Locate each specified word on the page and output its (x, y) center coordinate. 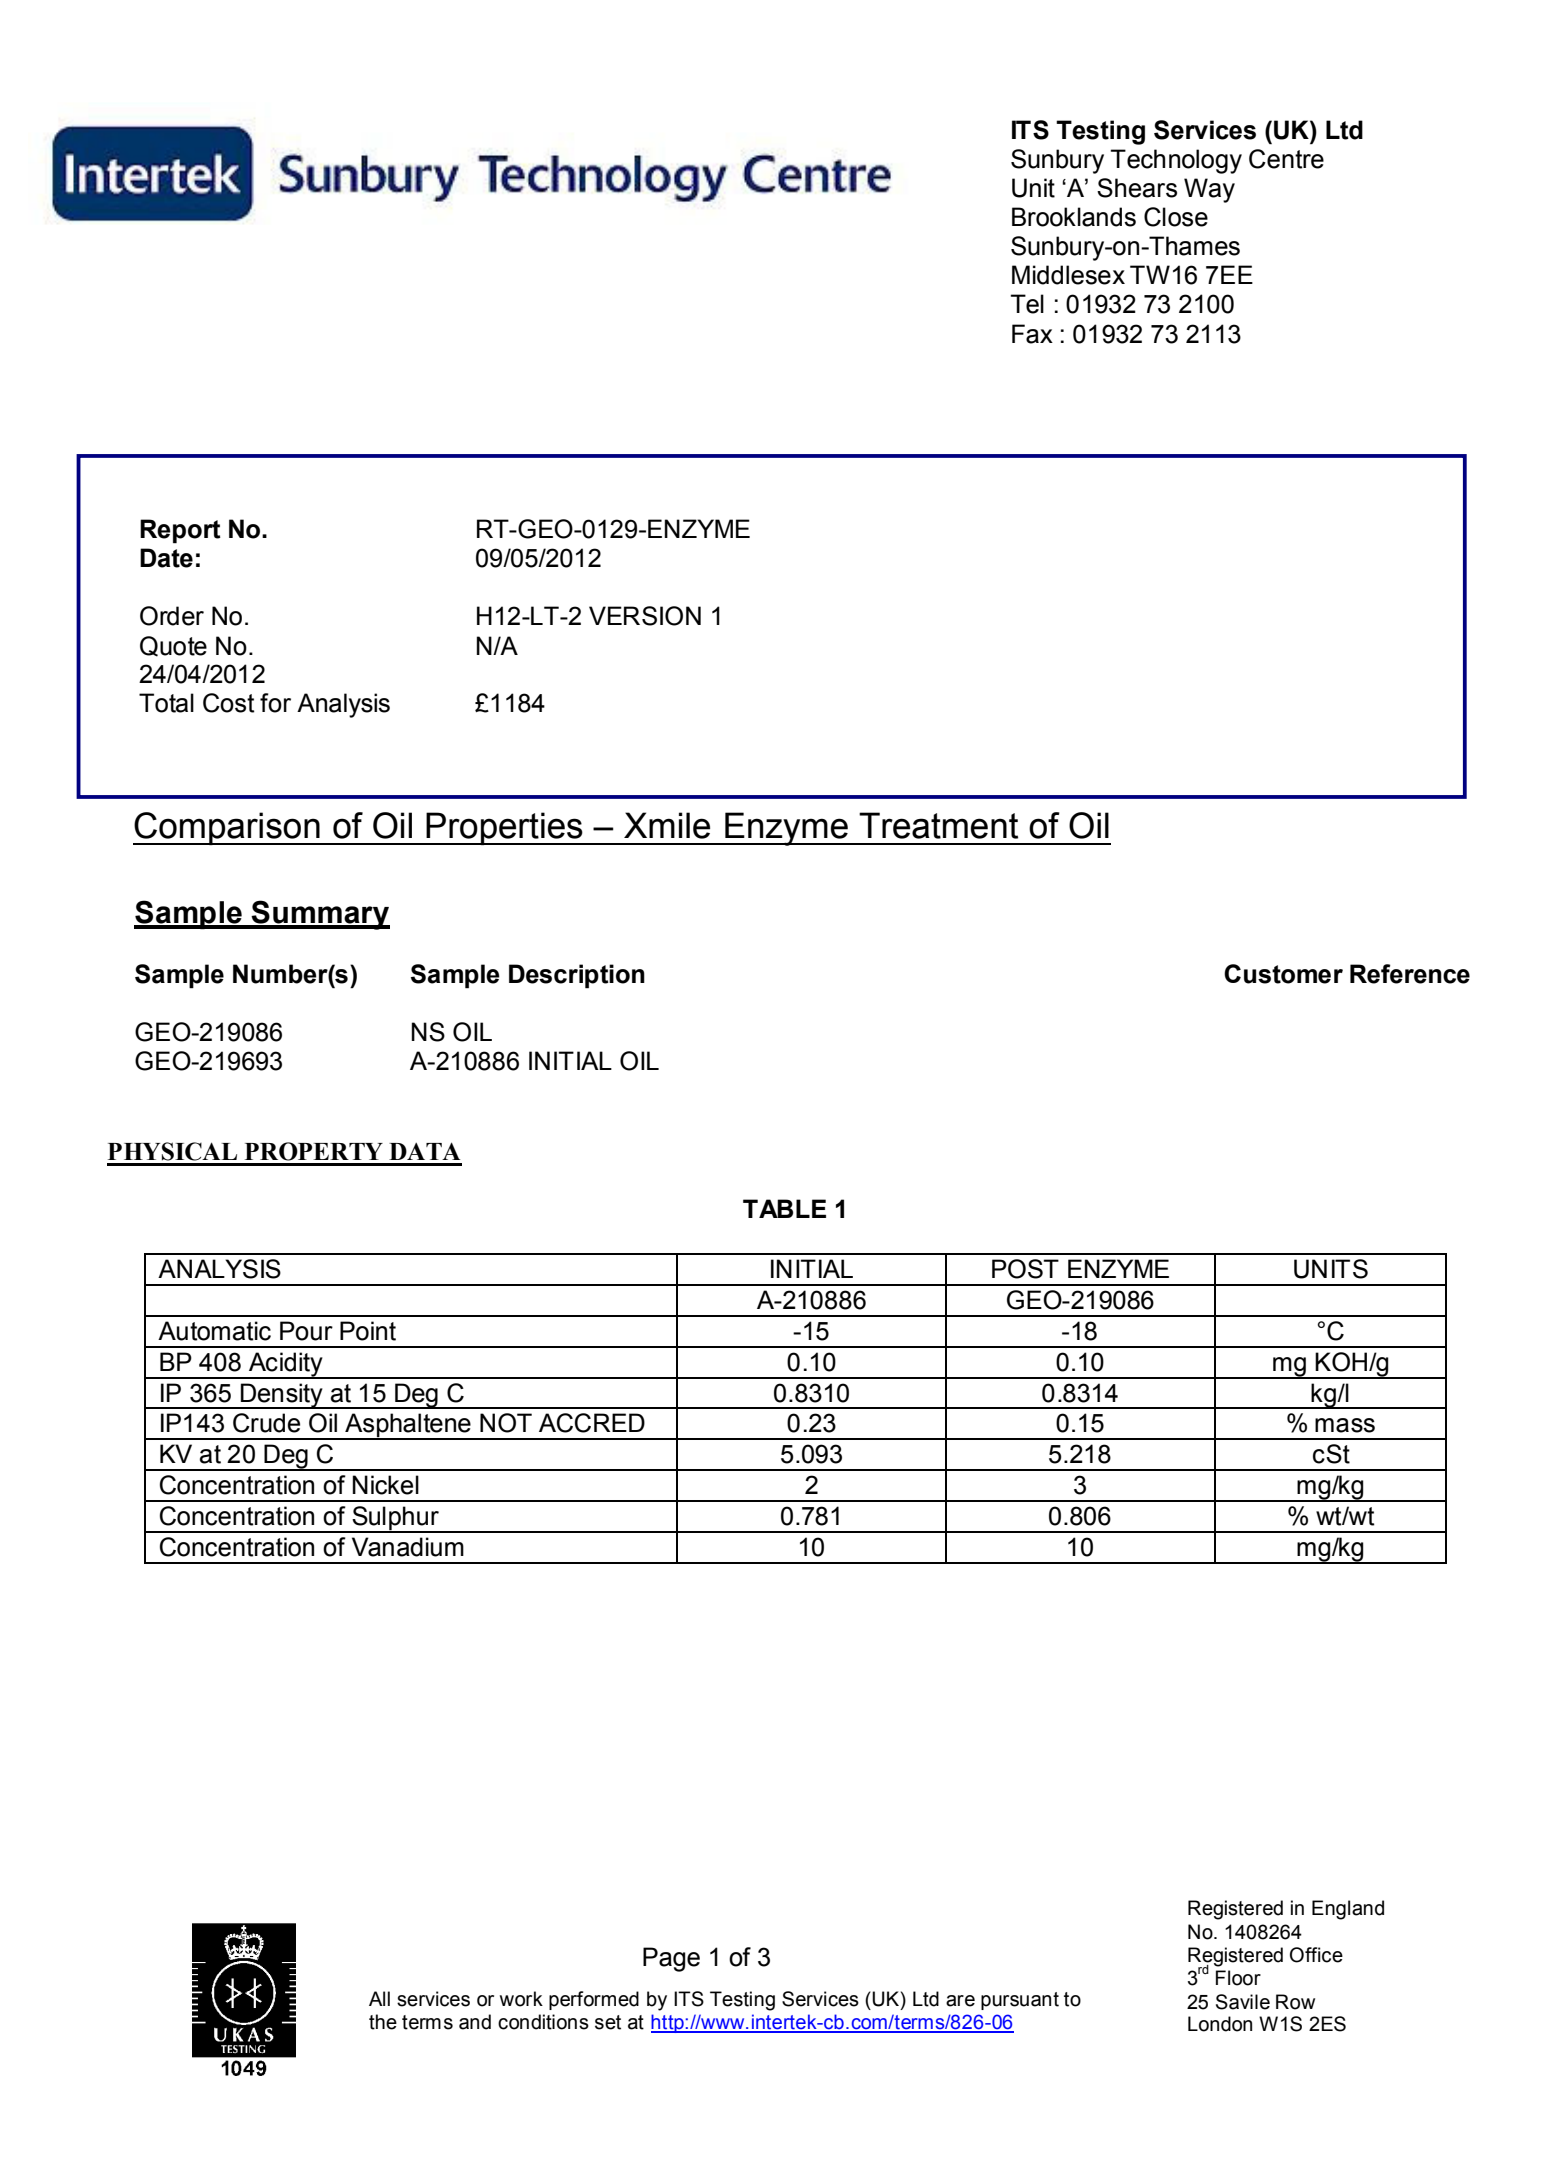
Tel (1027, 304)
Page (671, 1959)
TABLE (784, 1208)
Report (180, 531)
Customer (1283, 974)
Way (1209, 190)
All (379, 1998)
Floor (1238, 1978)
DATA (425, 1151)
